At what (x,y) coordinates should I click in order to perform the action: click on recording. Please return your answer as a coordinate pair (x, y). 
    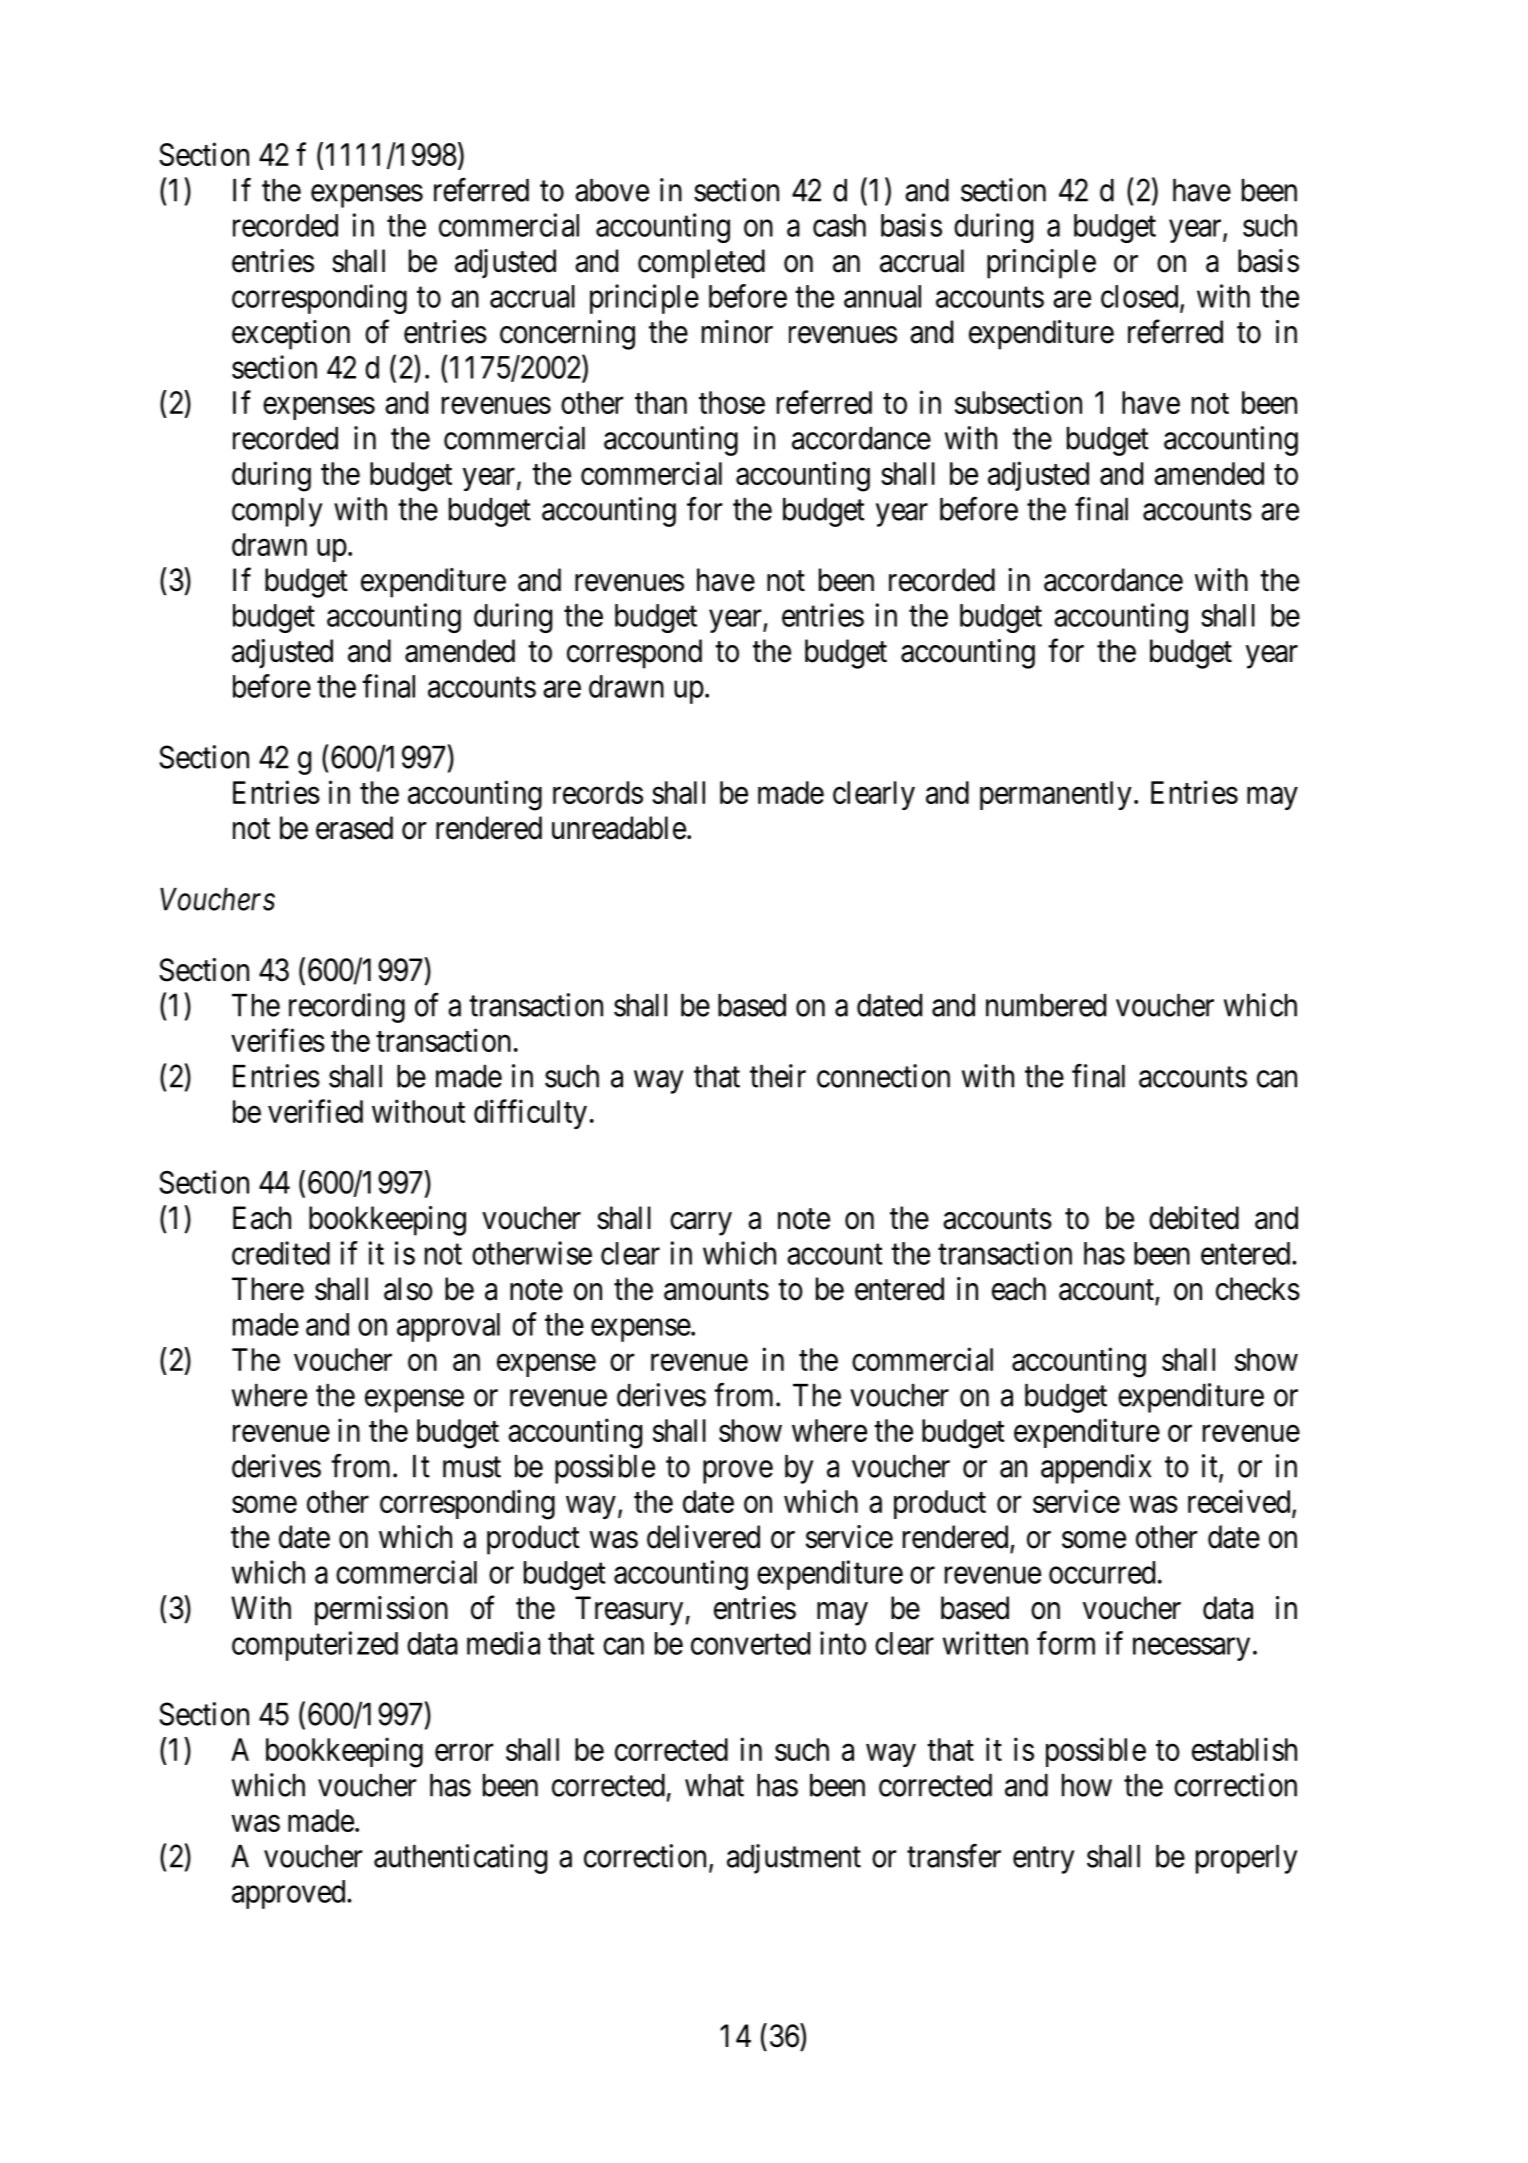
    Looking at the image, I should click on (347, 1008).
